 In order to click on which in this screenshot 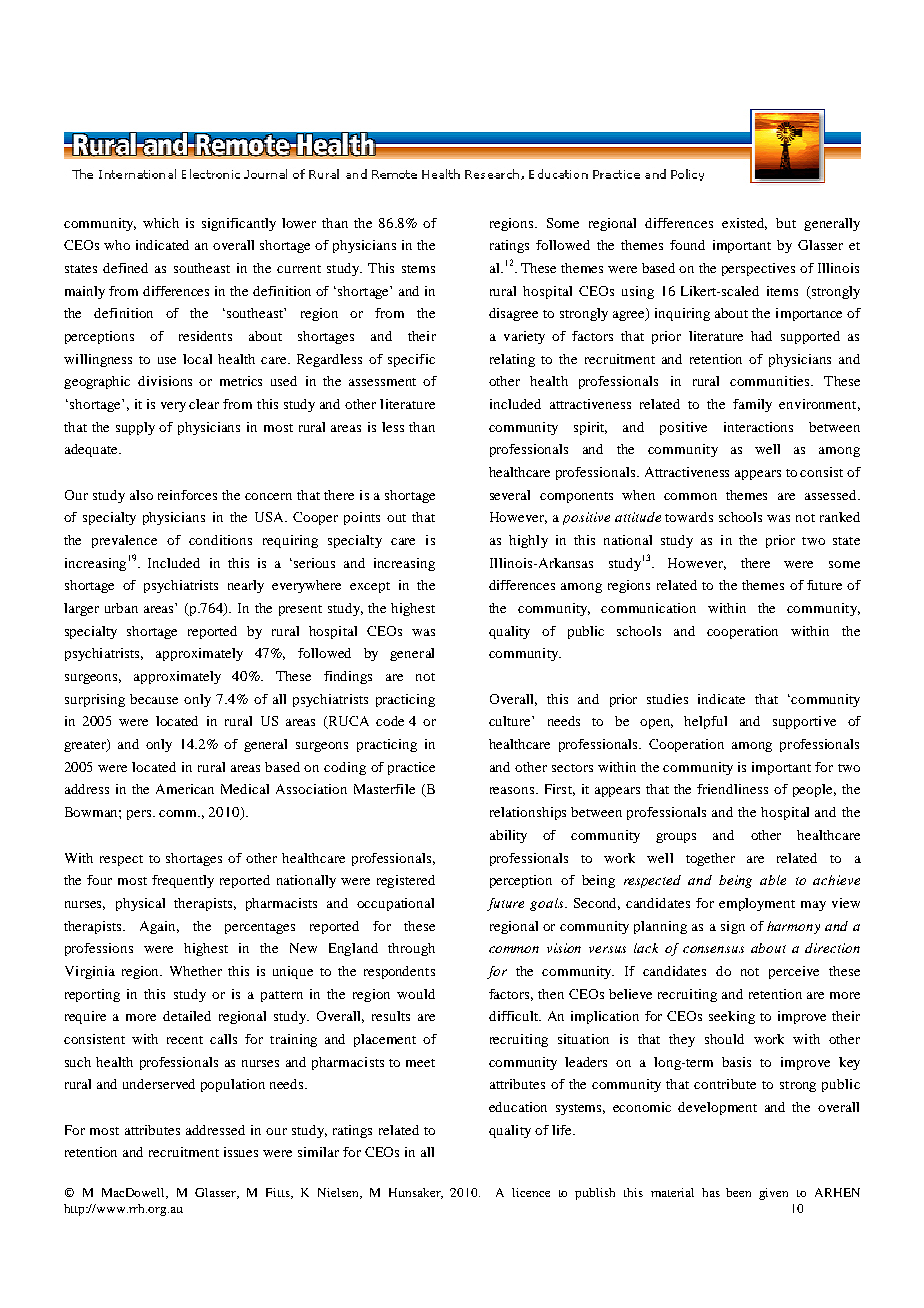, I will do `click(161, 223)`.
